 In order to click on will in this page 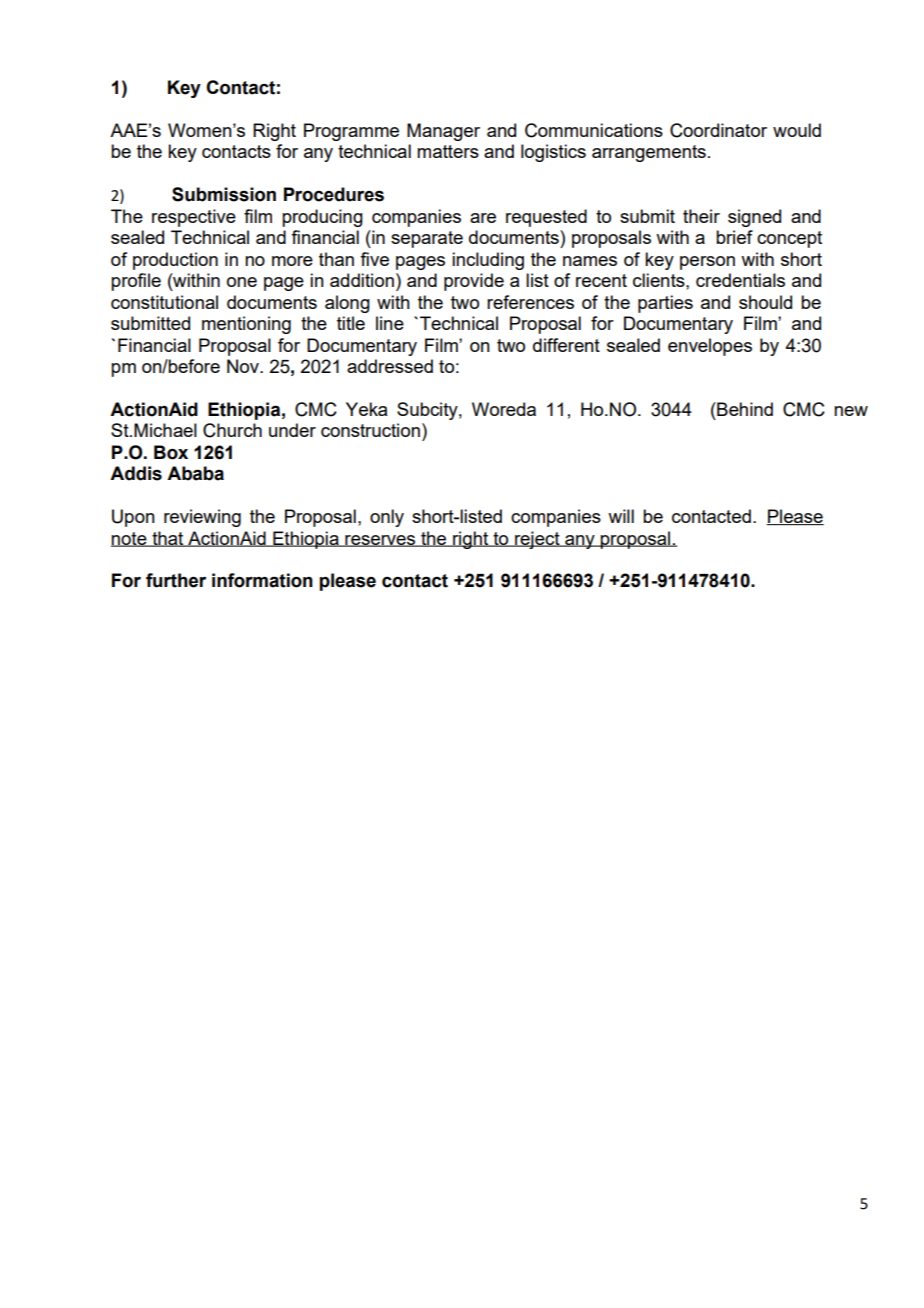, I will do `click(621, 516)`.
